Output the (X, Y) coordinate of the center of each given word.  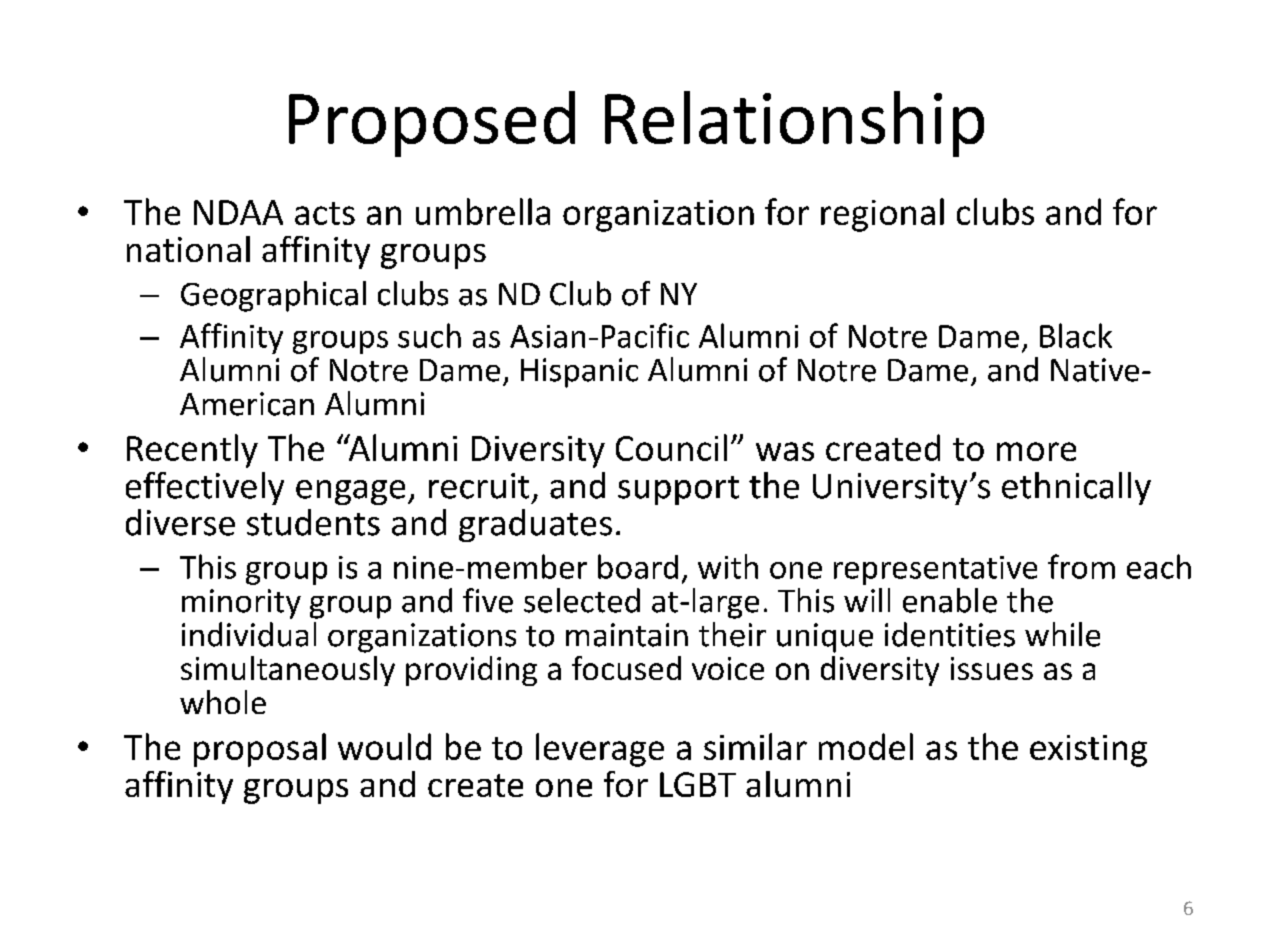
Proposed (432, 124)
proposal (260, 750)
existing (1088, 751)
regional (882, 215)
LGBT (698, 784)
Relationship (794, 124)
